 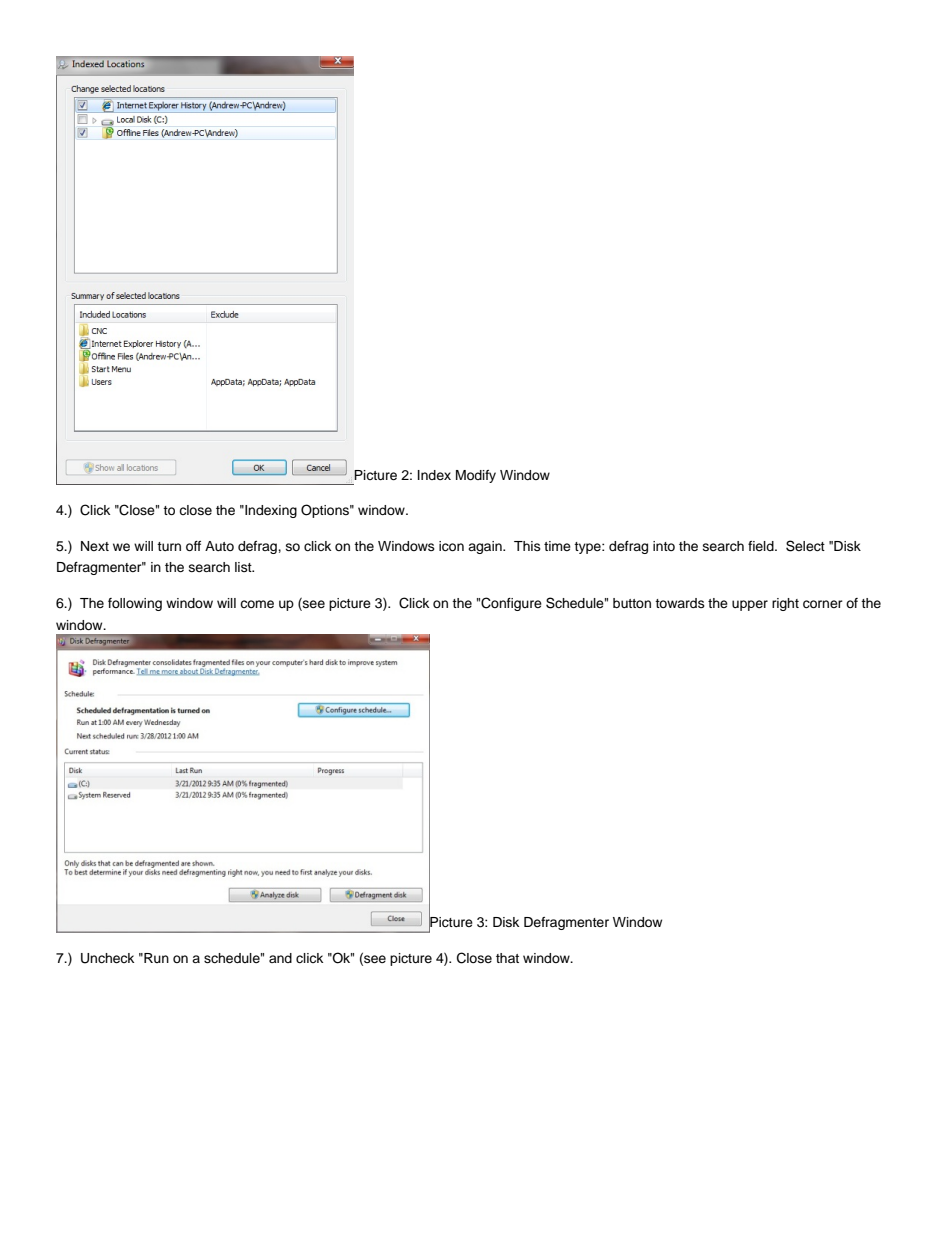 I want to click on Modify, so click(x=476, y=476).
